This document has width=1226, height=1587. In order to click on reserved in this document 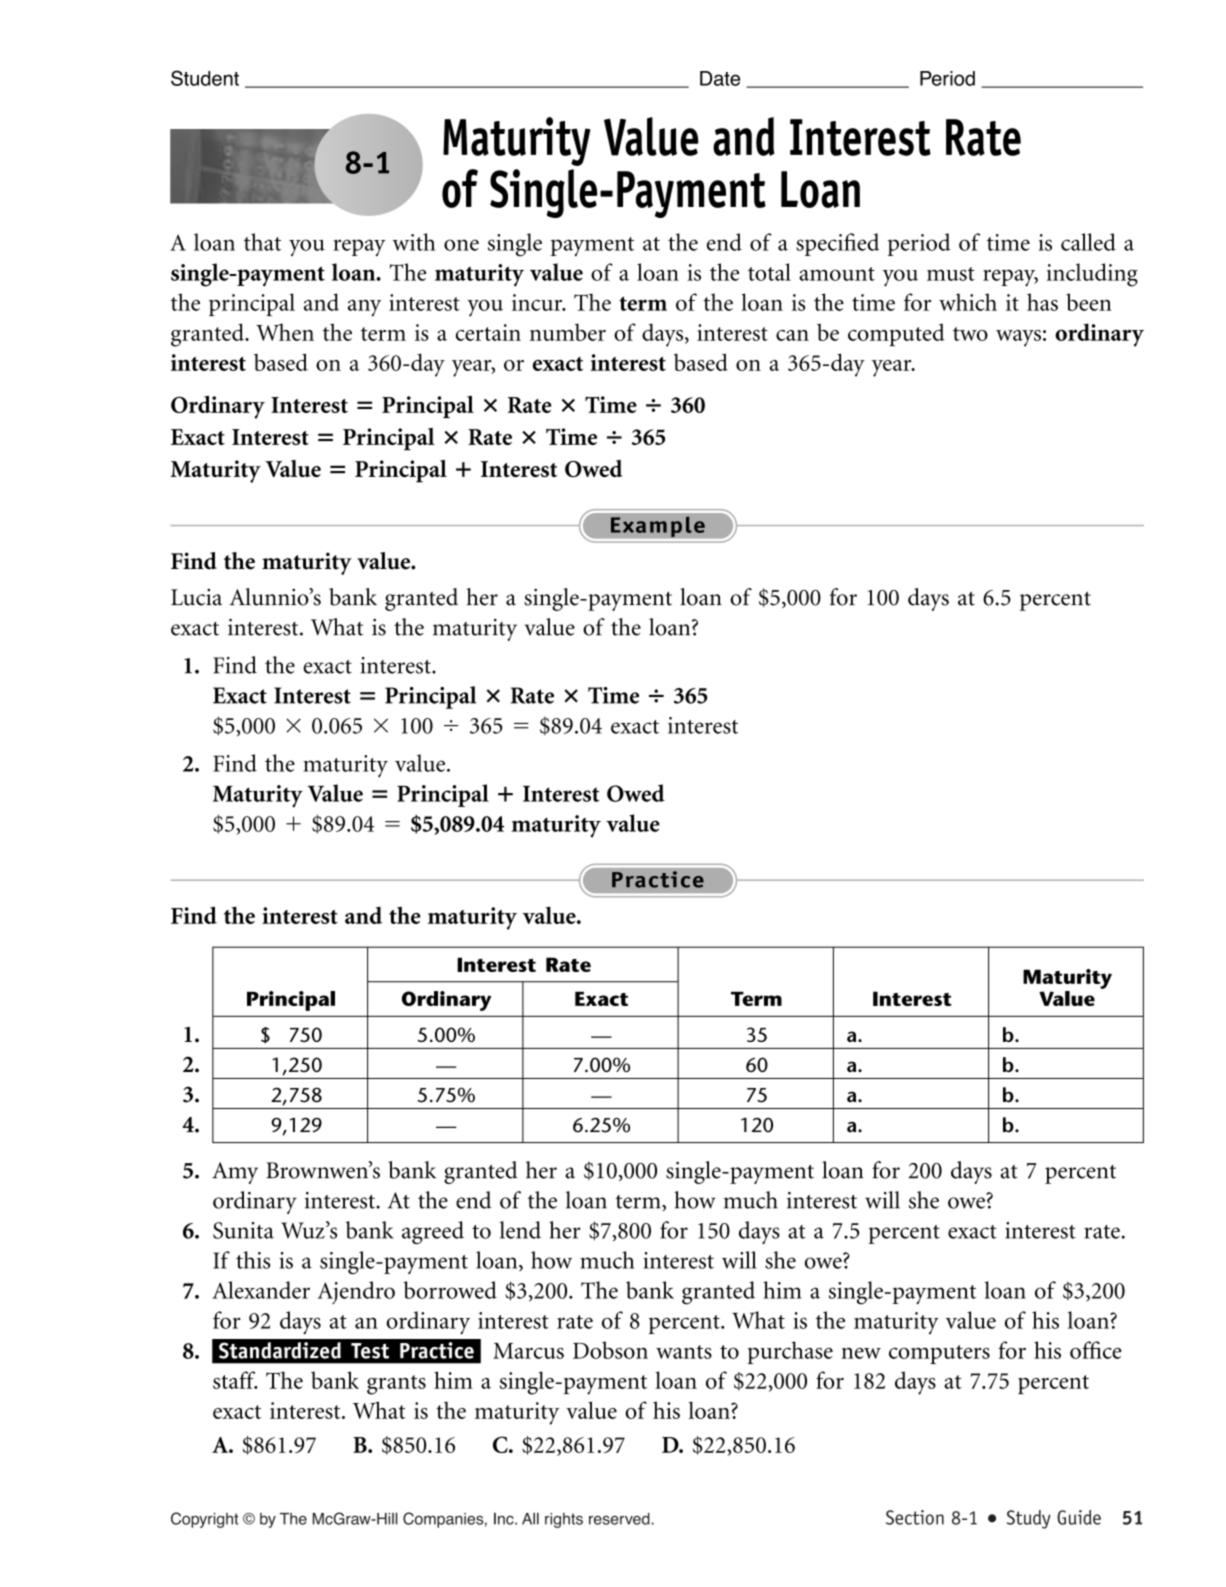, I will do `click(620, 1519)`.
